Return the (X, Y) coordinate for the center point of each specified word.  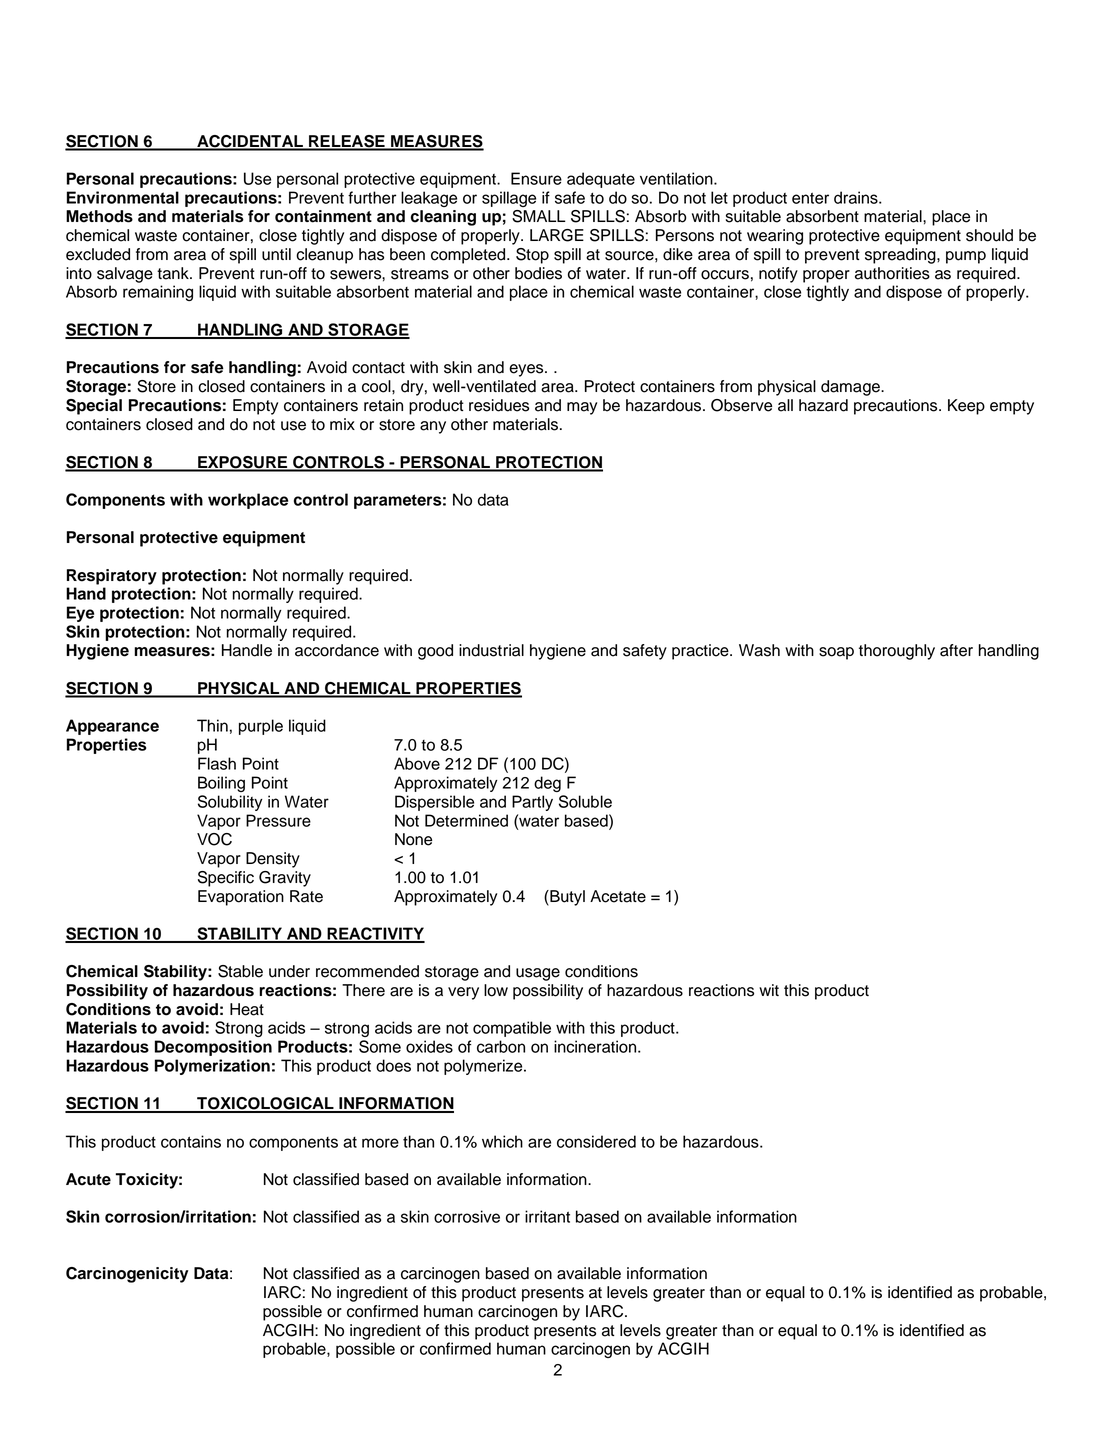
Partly (532, 803)
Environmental (123, 197)
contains (191, 1141)
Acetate (618, 896)
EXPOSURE (243, 463)
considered (596, 1141)
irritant (547, 1216)
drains (857, 197)
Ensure (536, 178)
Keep (966, 407)
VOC (214, 839)
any (433, 427)
